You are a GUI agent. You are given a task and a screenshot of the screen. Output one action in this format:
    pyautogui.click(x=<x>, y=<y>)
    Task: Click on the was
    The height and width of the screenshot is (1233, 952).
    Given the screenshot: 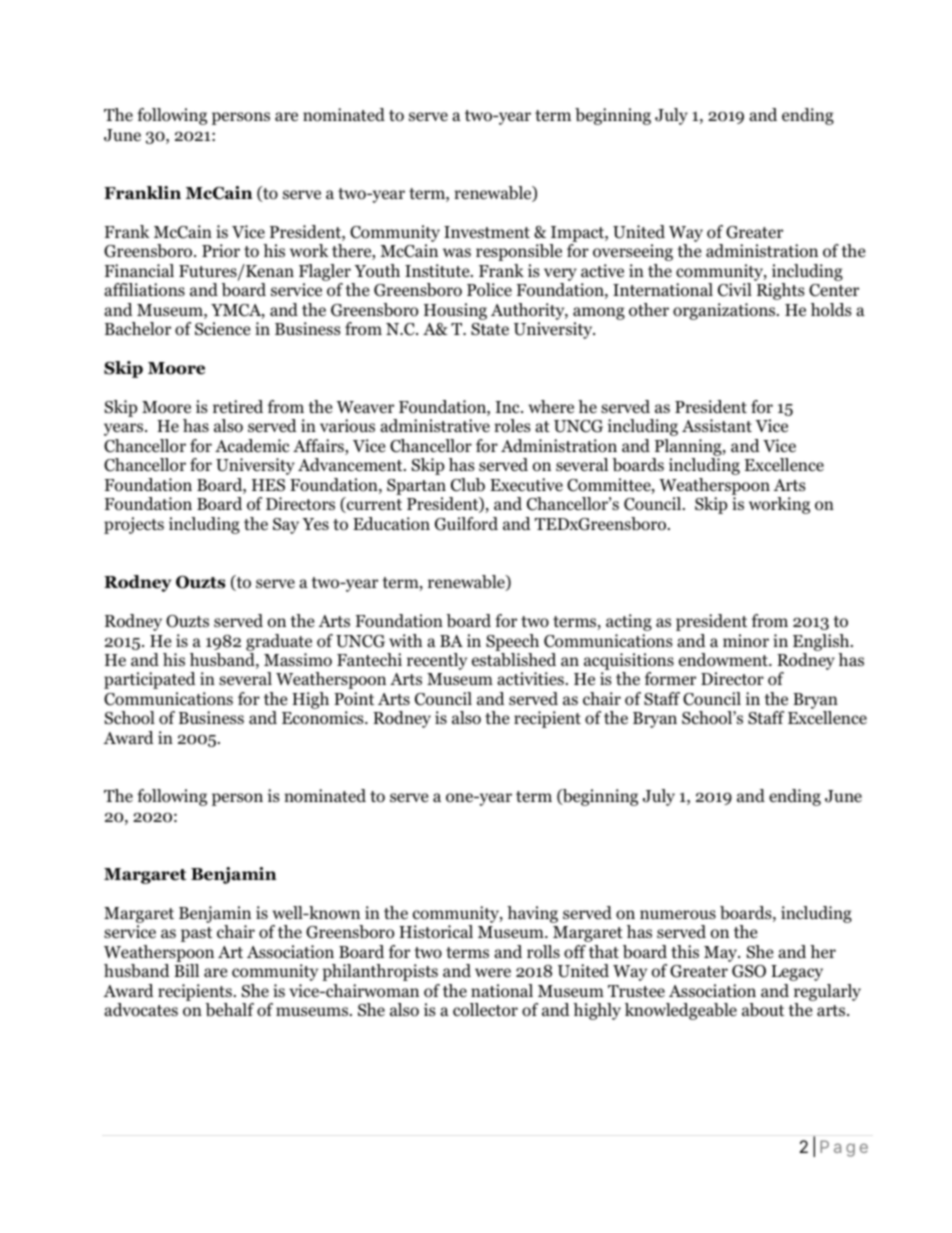 What is the action you would take?
    pyautogui.click(x=457, y=252)
